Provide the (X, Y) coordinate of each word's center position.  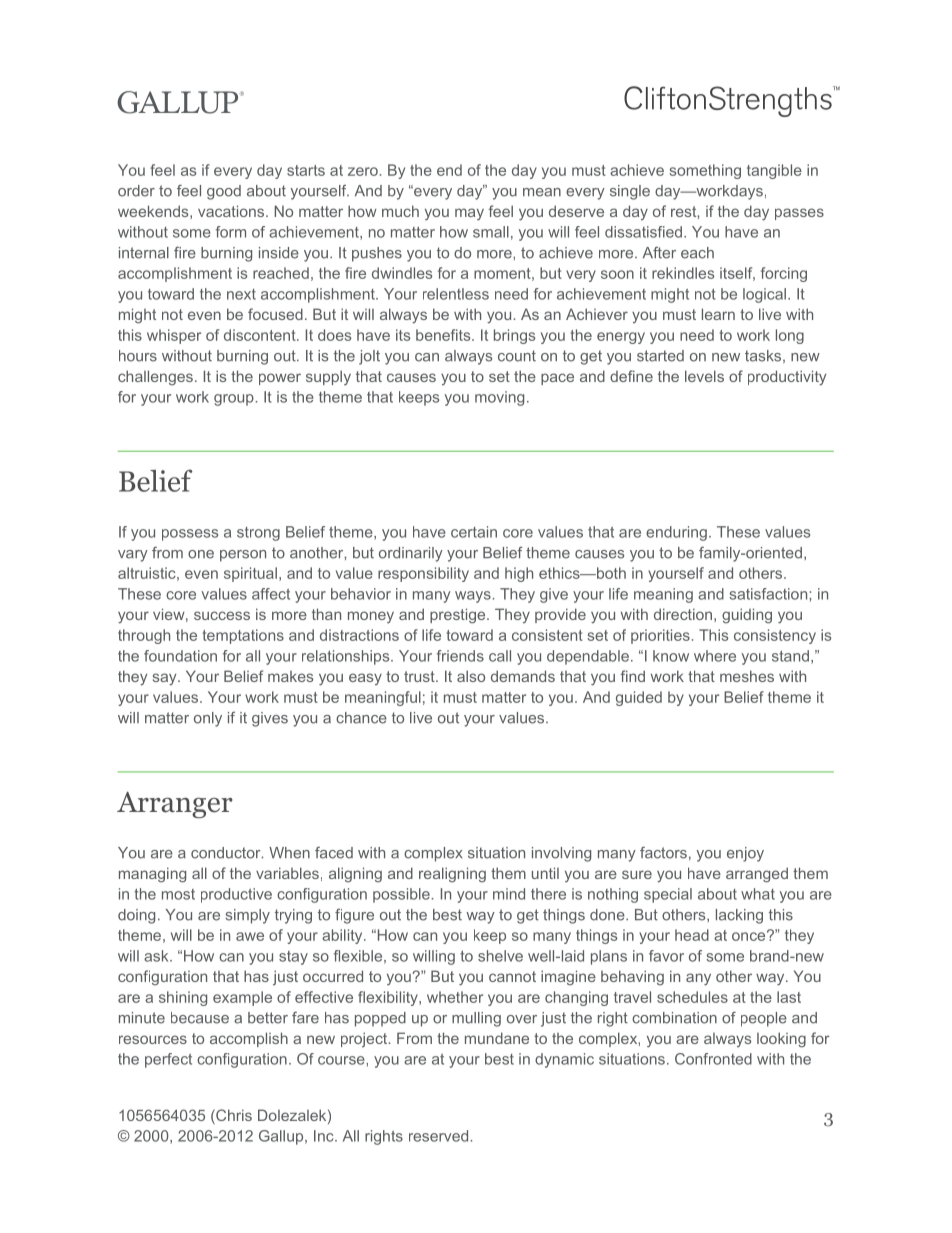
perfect (168, 1060)
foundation (180, 656)
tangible (774, 171)
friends (460, 656)
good (224, 192)
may (469, 214)
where (715, 656)
